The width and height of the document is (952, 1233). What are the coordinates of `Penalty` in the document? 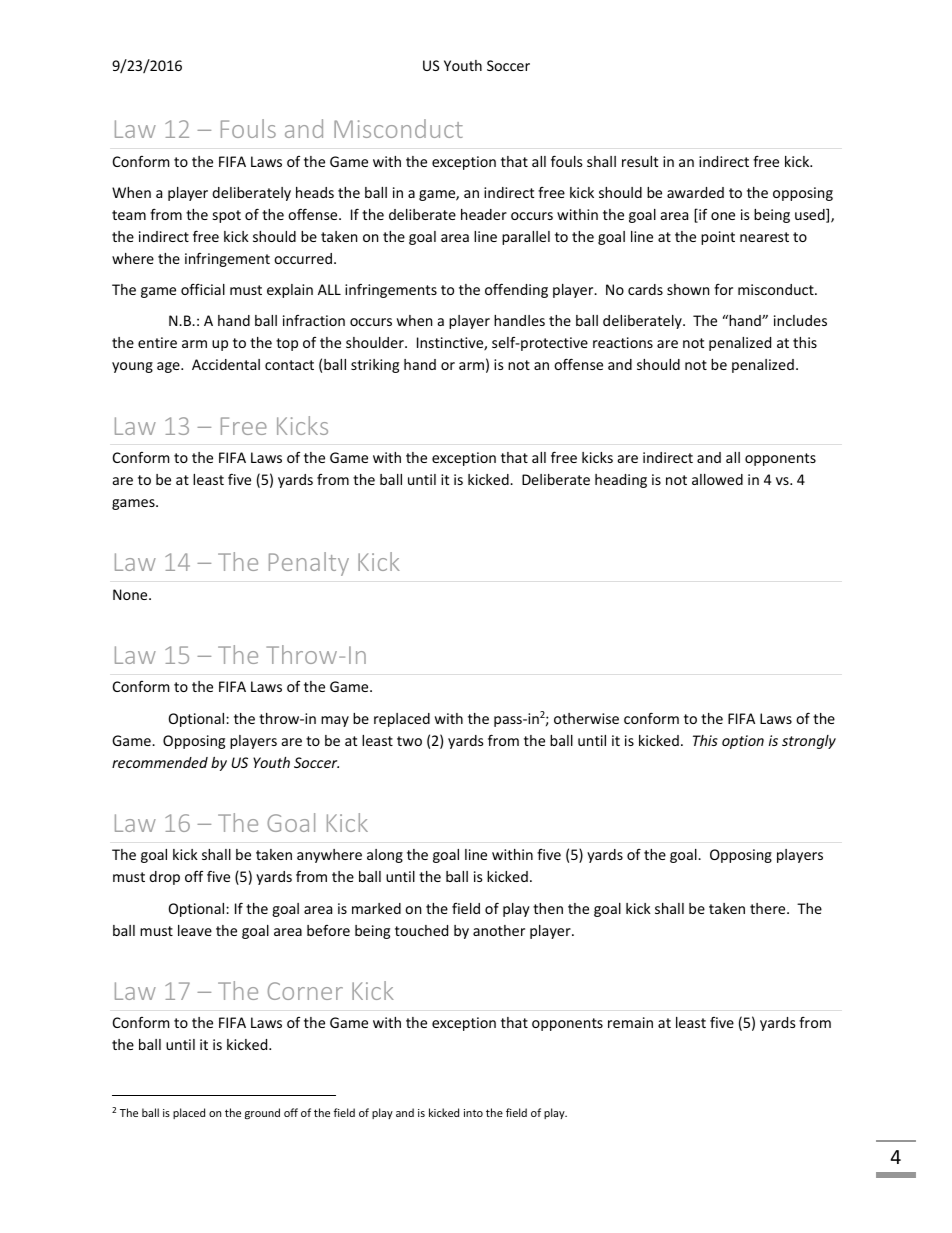 It's located at (309, 564).
